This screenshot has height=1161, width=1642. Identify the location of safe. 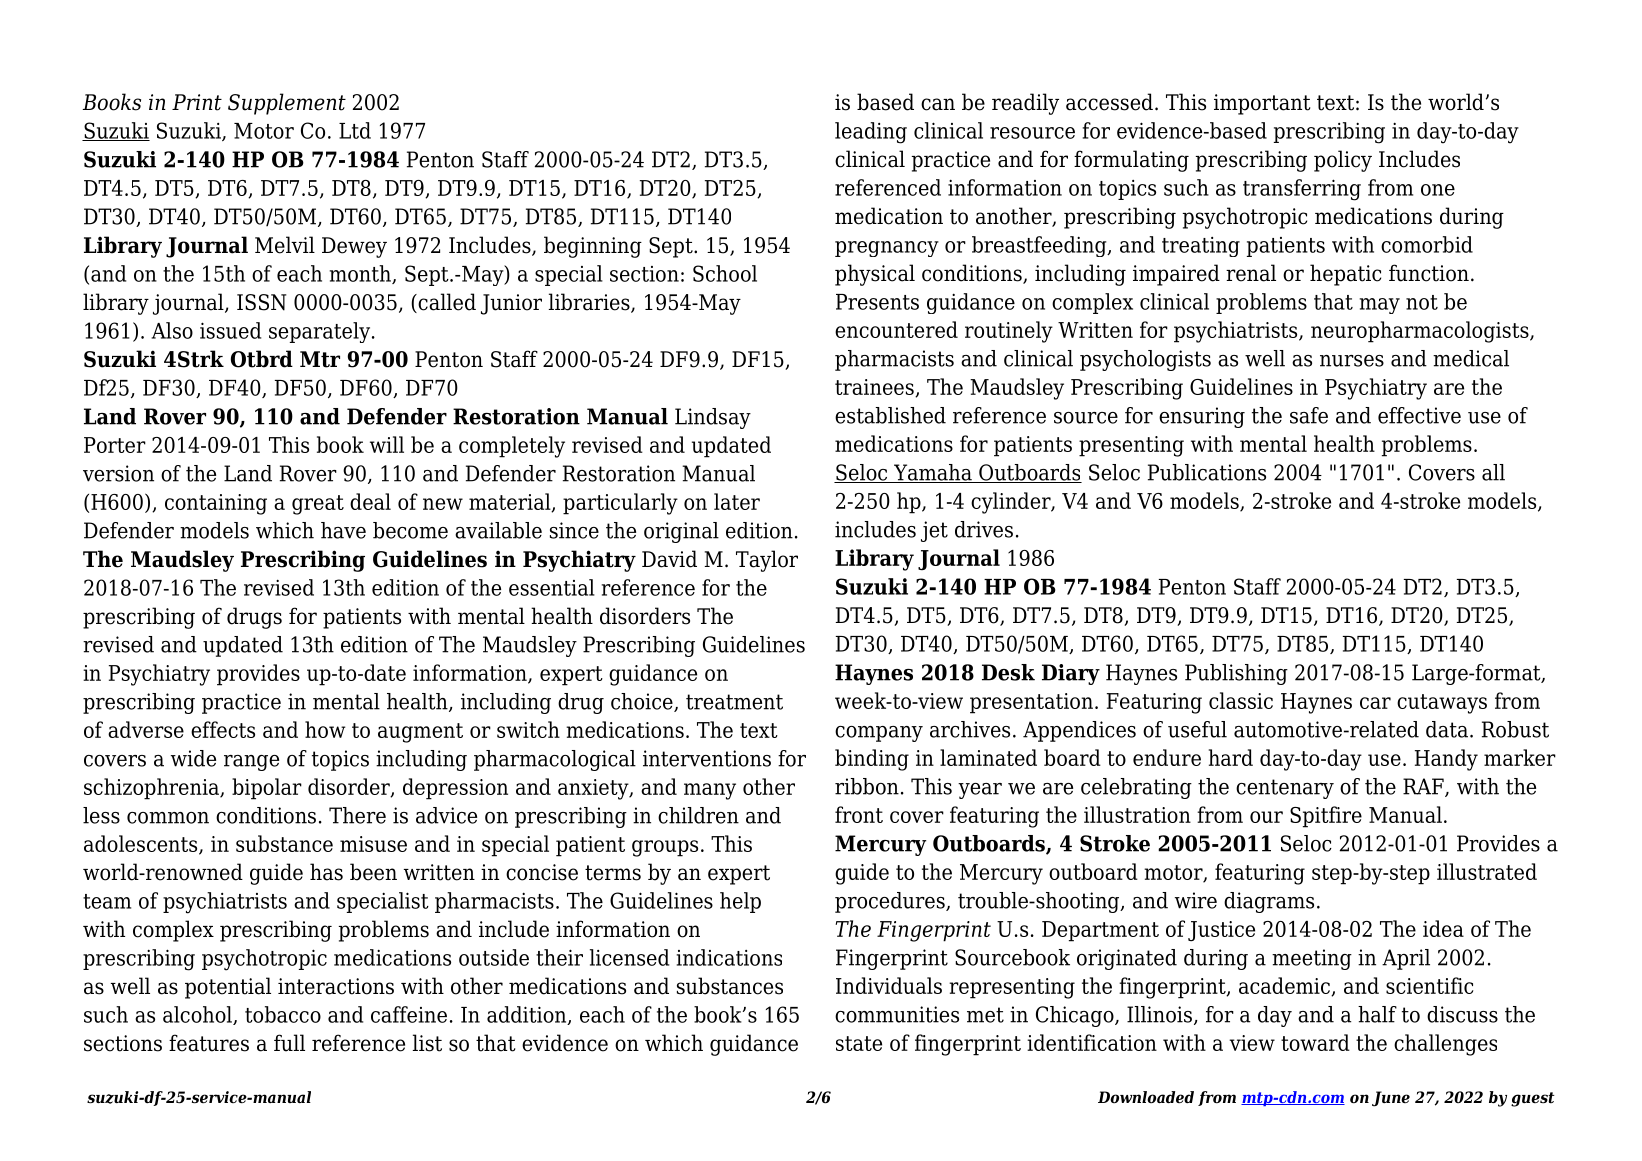
(1309, 415).
